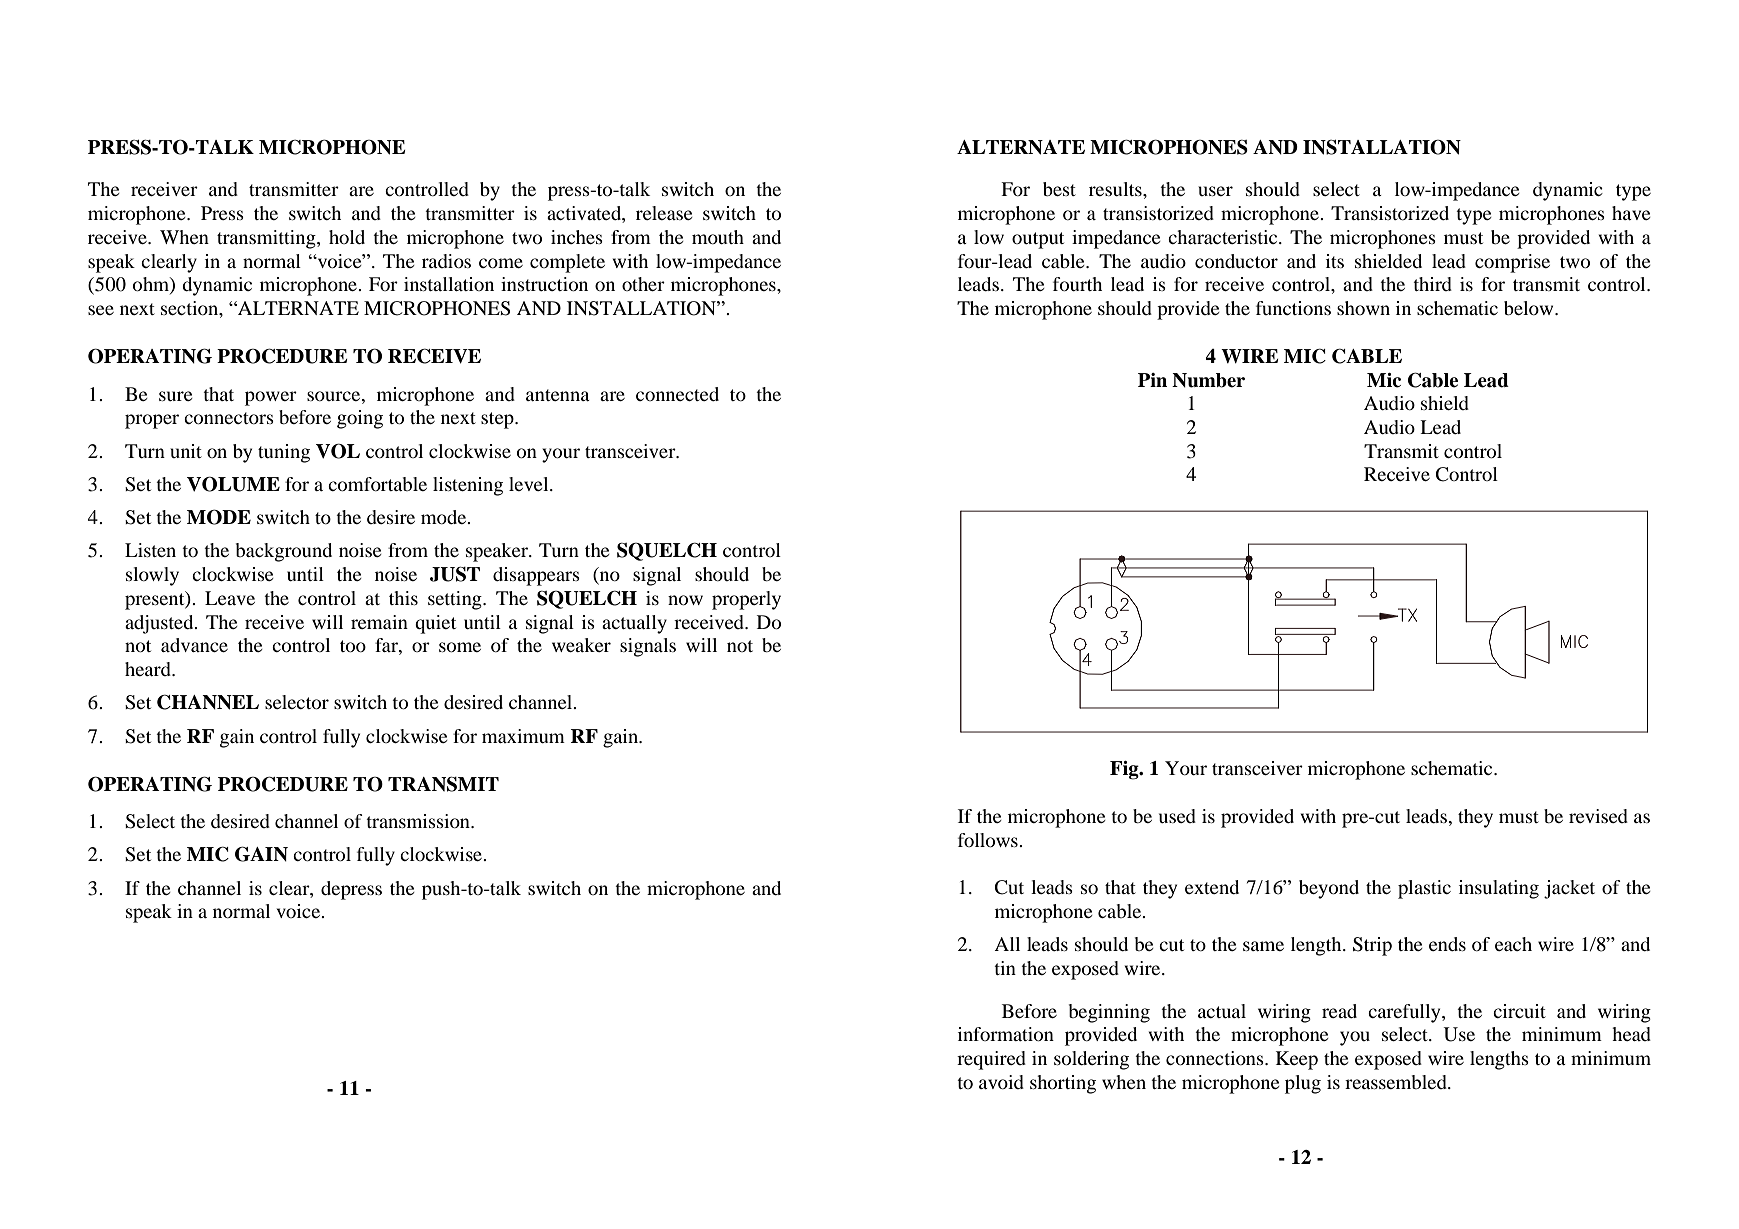 The width and height of the screenshot is (1739, 1229). What do you see at coordinates (718, 237) in the screenshot?
I see `mouth` at bounding box center [718, 237].
